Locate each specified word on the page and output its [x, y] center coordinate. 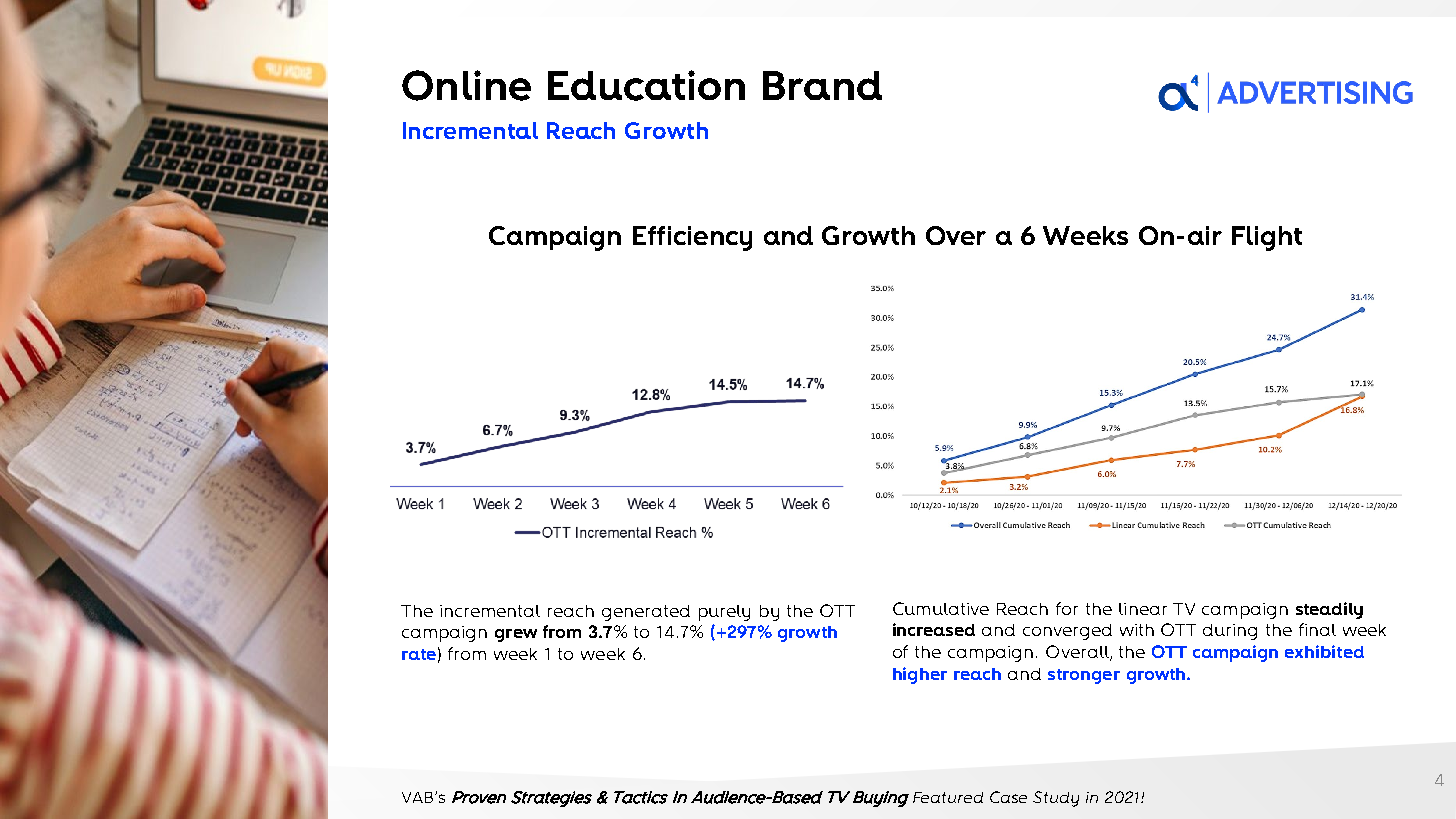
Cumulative [941, 608]
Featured [948, 797]
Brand [822, 85]
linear [1143, 609]
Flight [1267, 238]
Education [646, 85]
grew [516, 635]
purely [724, 613]
